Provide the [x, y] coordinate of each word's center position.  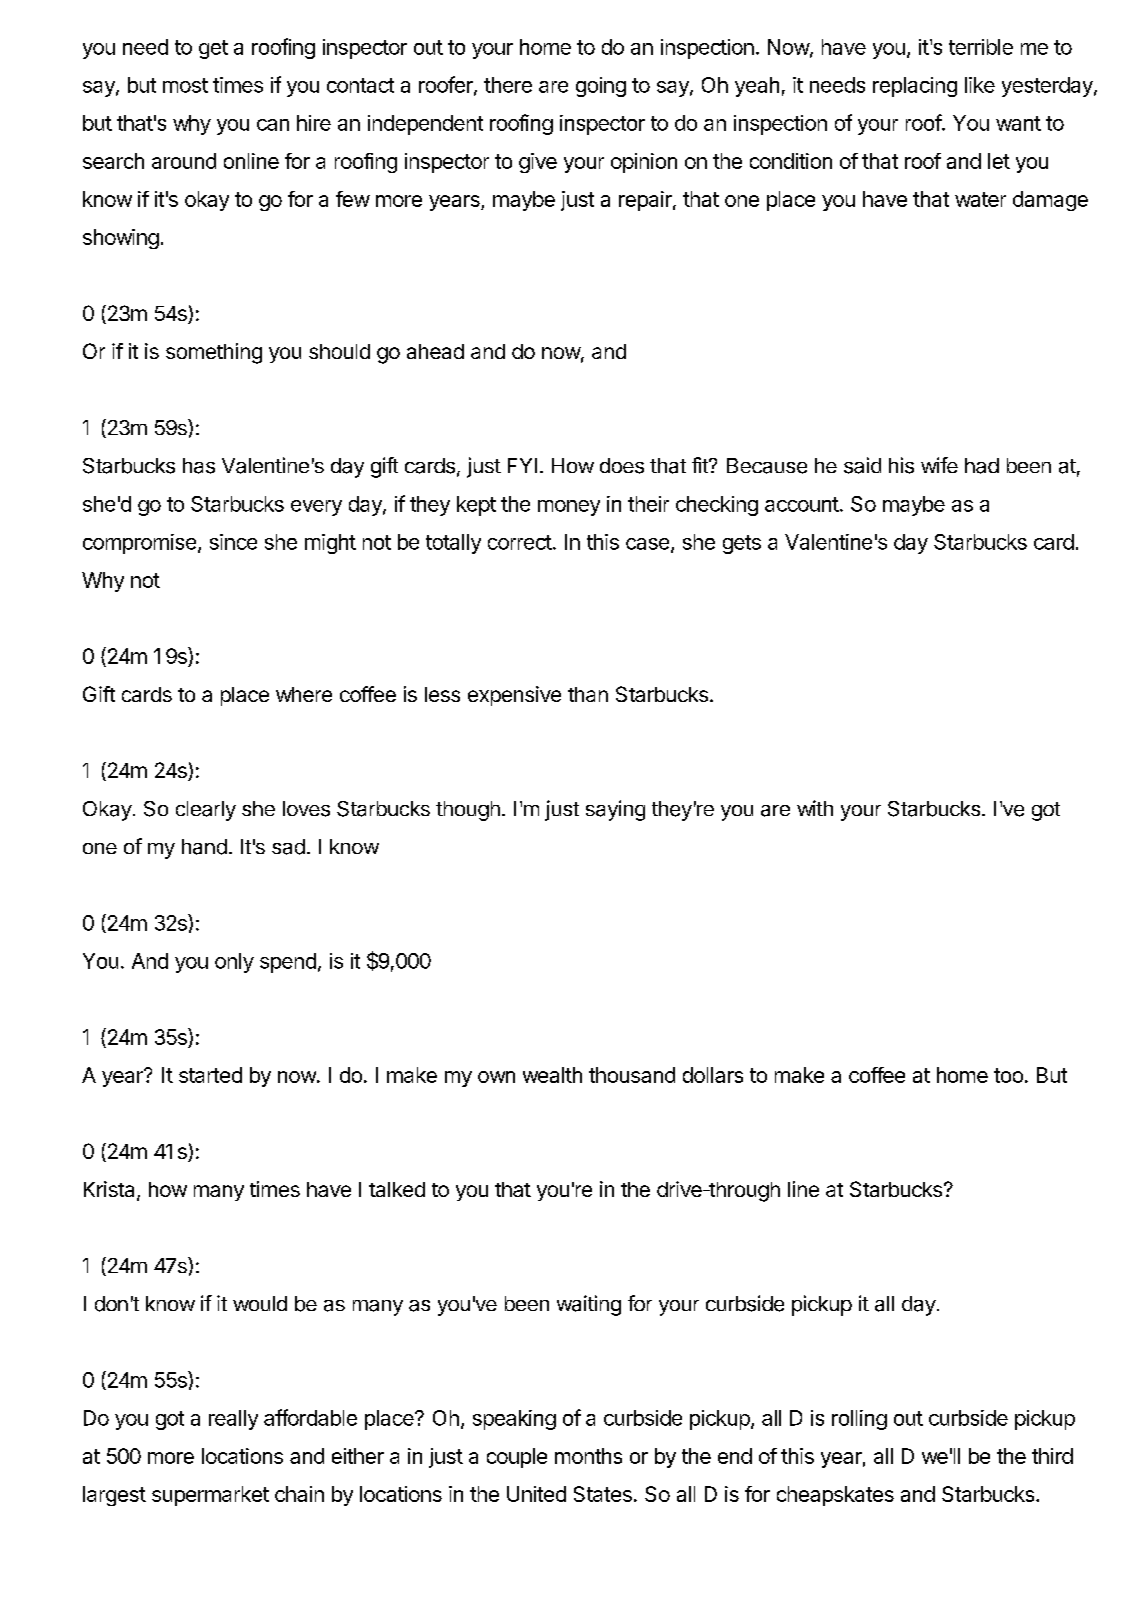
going [601, 87]
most [185, 85]
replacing [915, 87]
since [233, 542]
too [1008, 1075]
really [233, 1420]
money [569, 508]
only [234, 963]
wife [939, 465]
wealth [552, 1075]
